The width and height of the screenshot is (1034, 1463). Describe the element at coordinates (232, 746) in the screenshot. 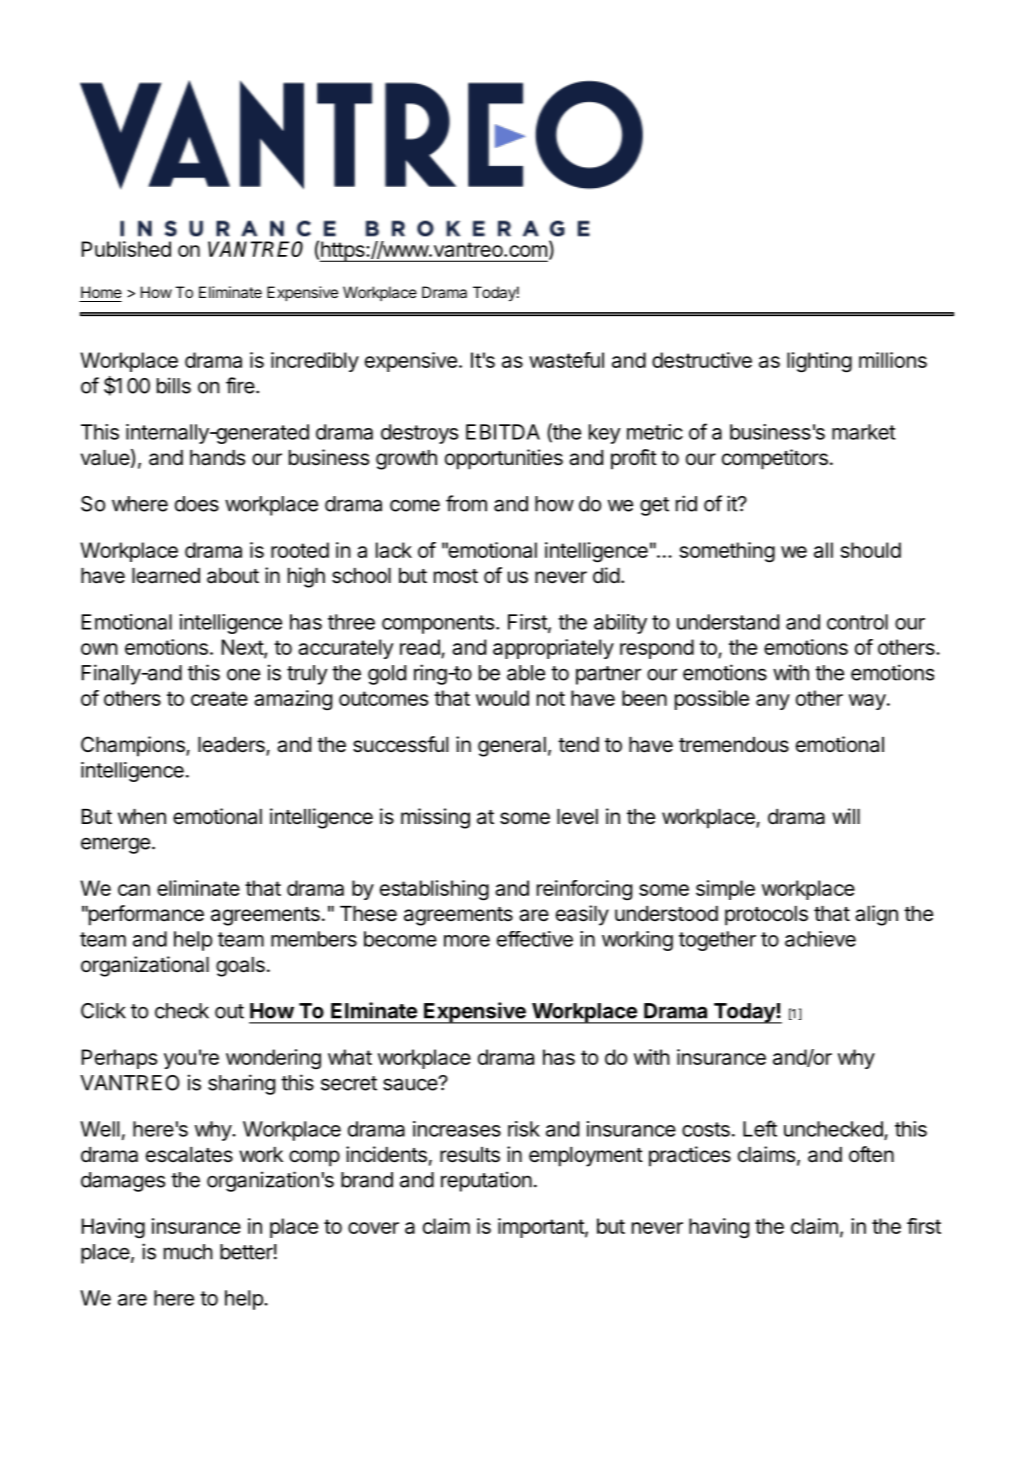

I see `leaders` at that location.
